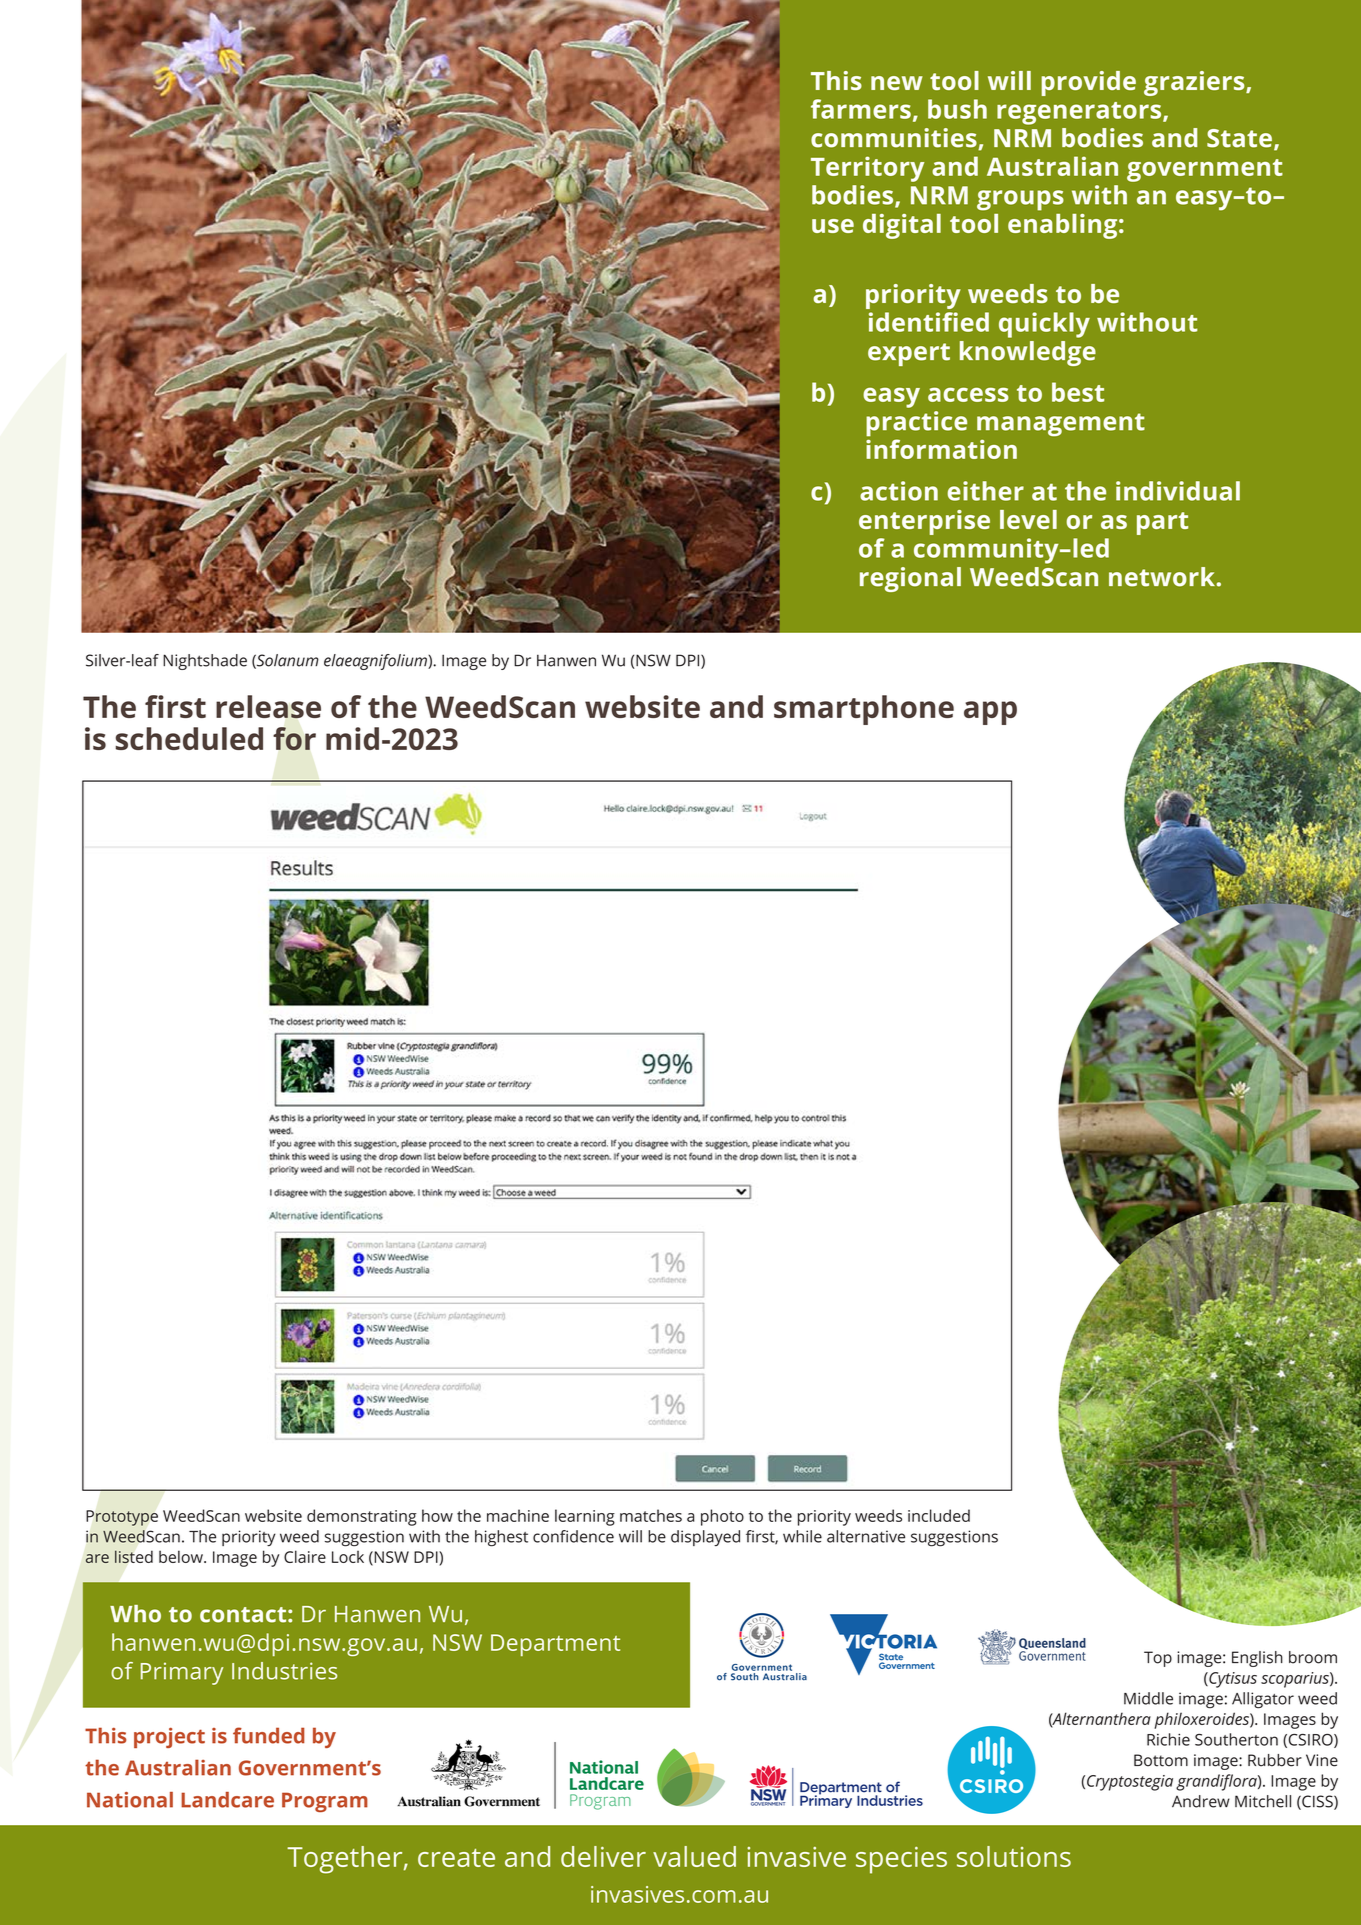 The width and height of the screenshot is (1361, 1925). I want to click on displayed, so click(705, 1538).
